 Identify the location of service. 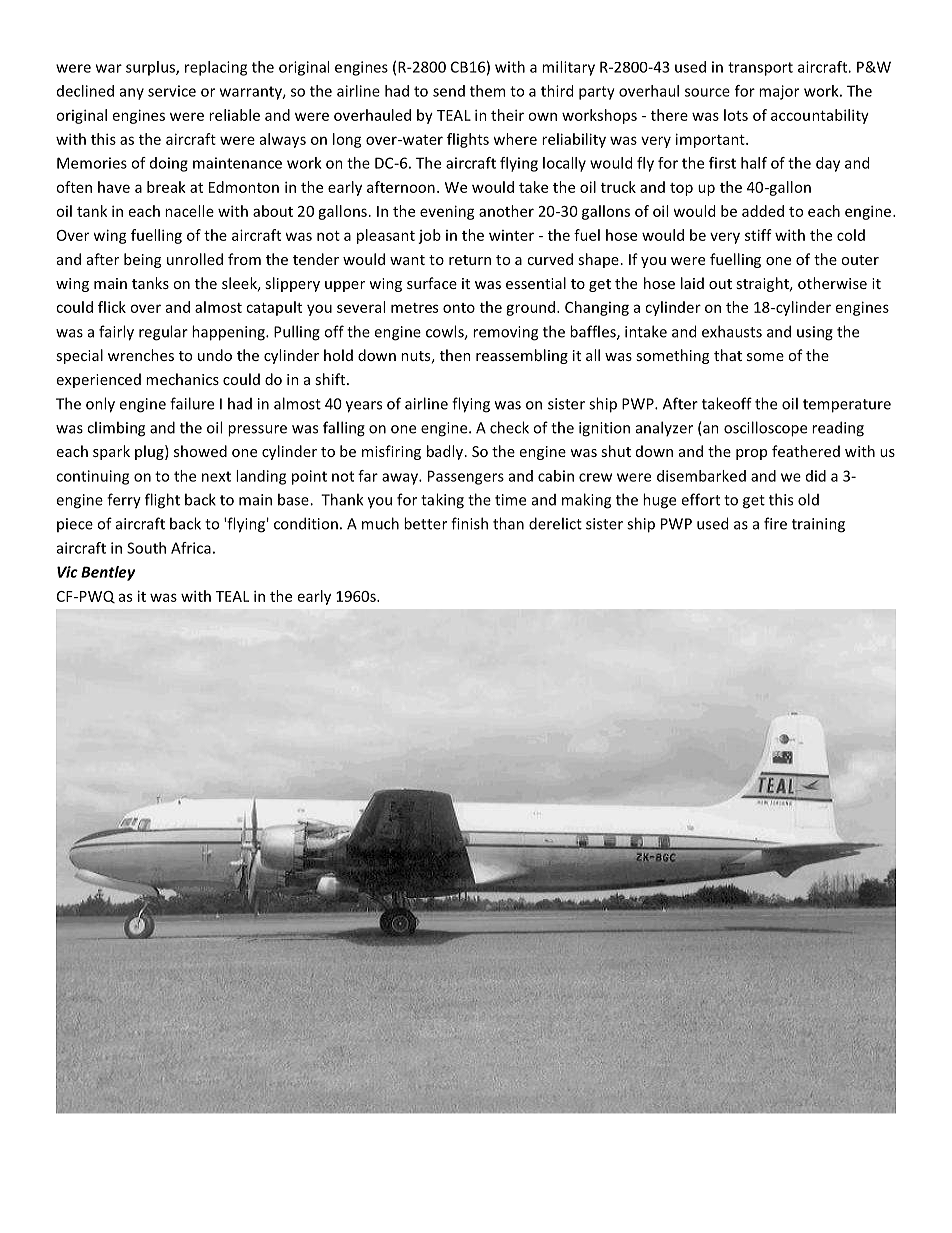
(172, 91).
